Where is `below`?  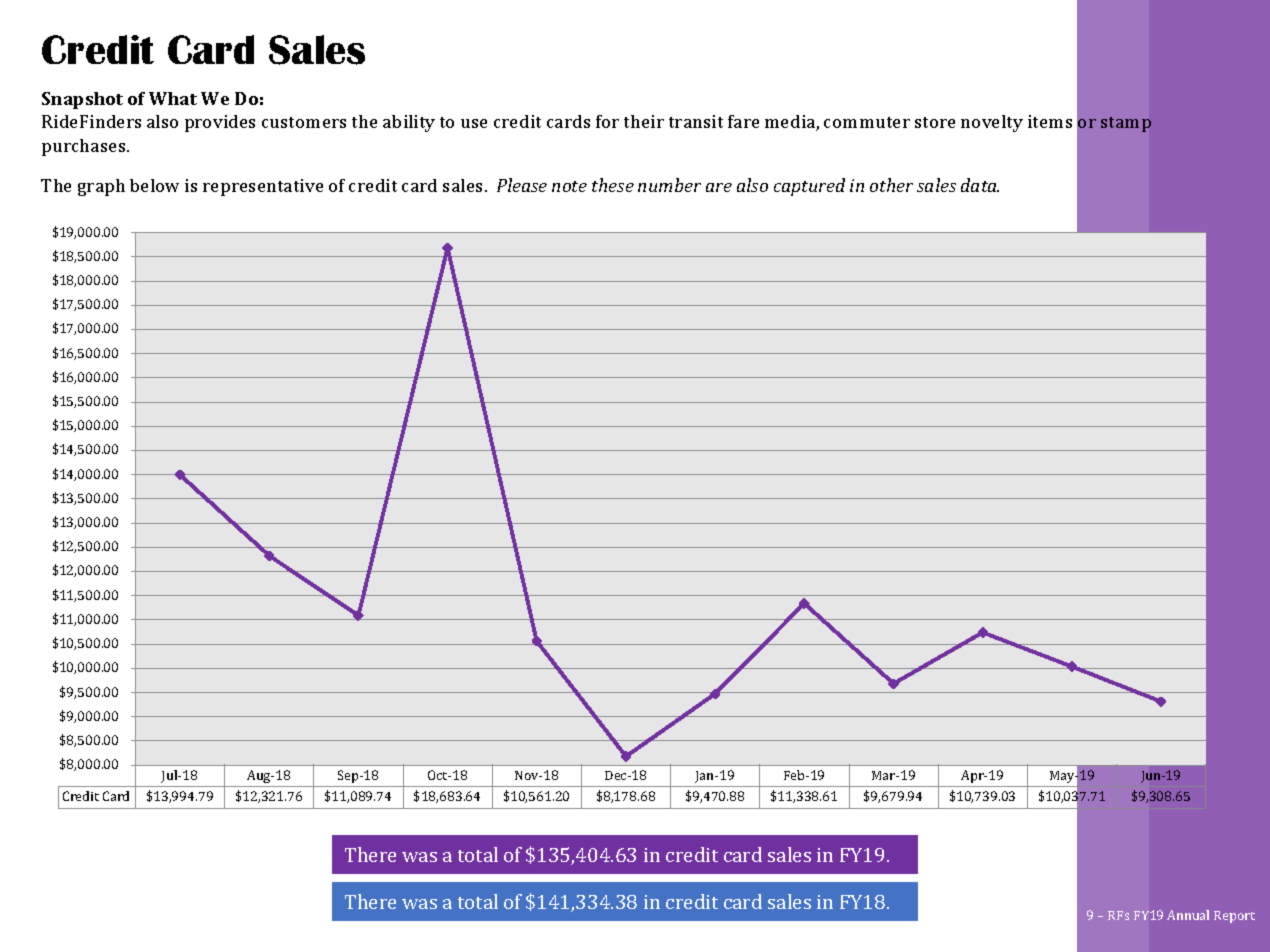
below is located at coordinates (154, 185).
